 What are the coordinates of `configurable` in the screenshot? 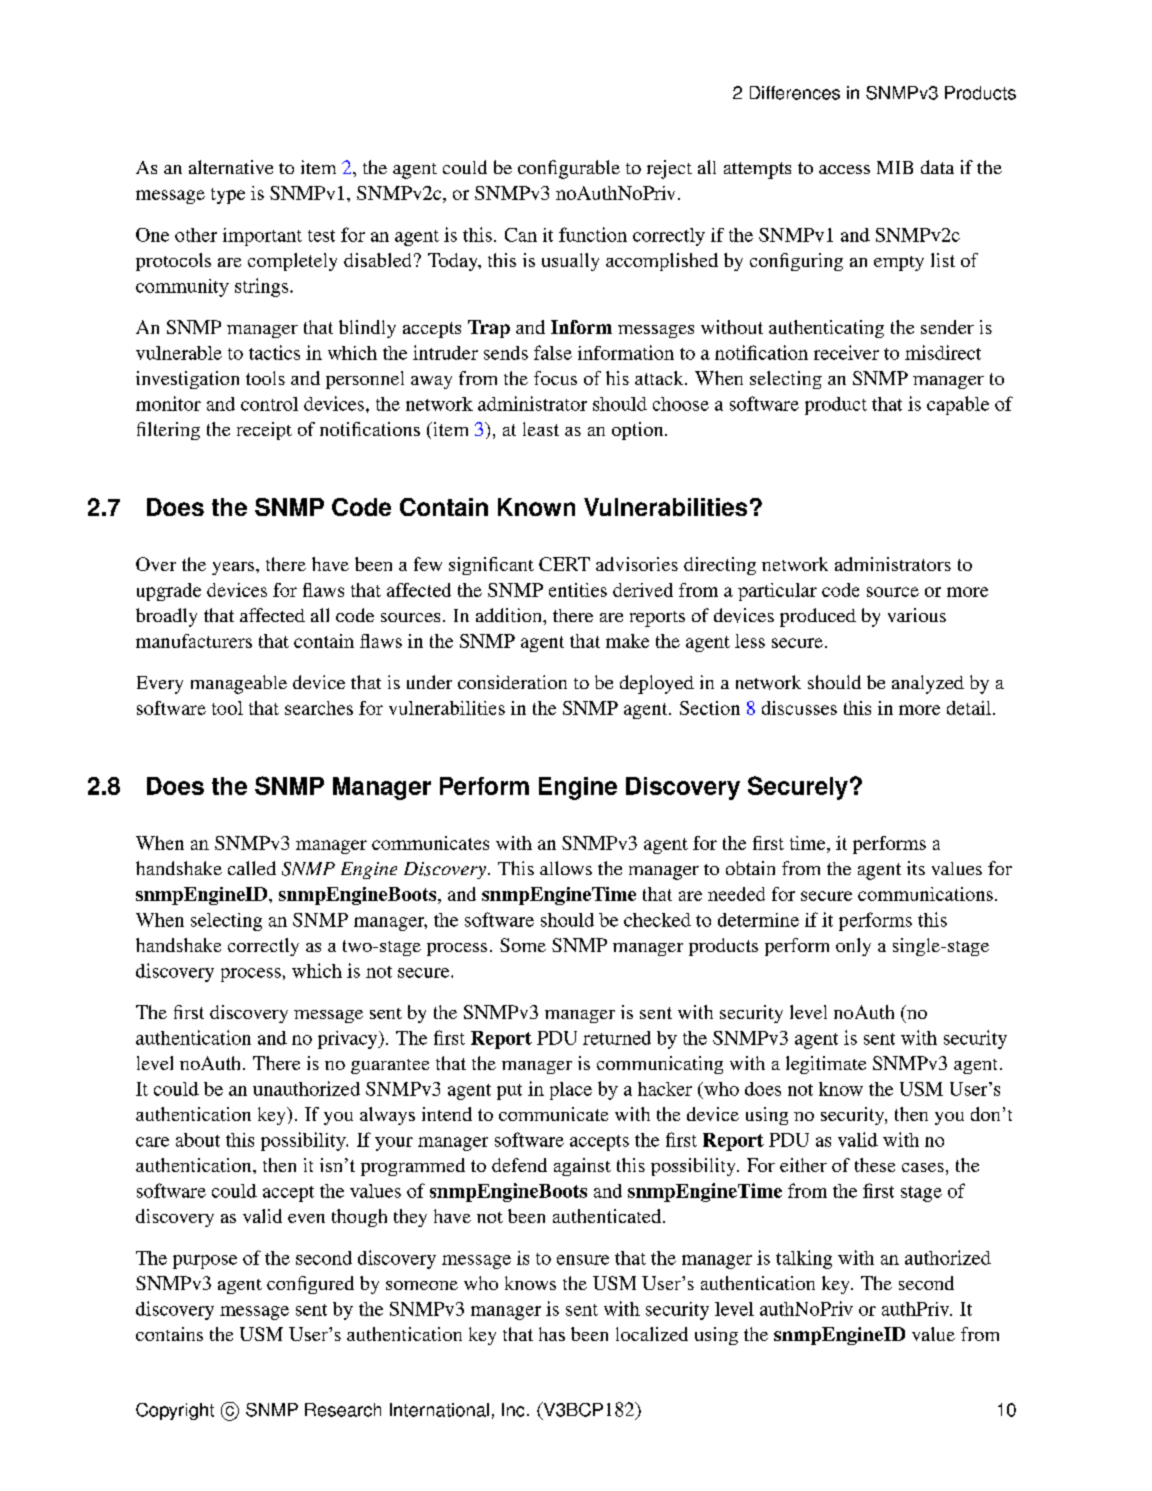 It's located at (569, 169).
